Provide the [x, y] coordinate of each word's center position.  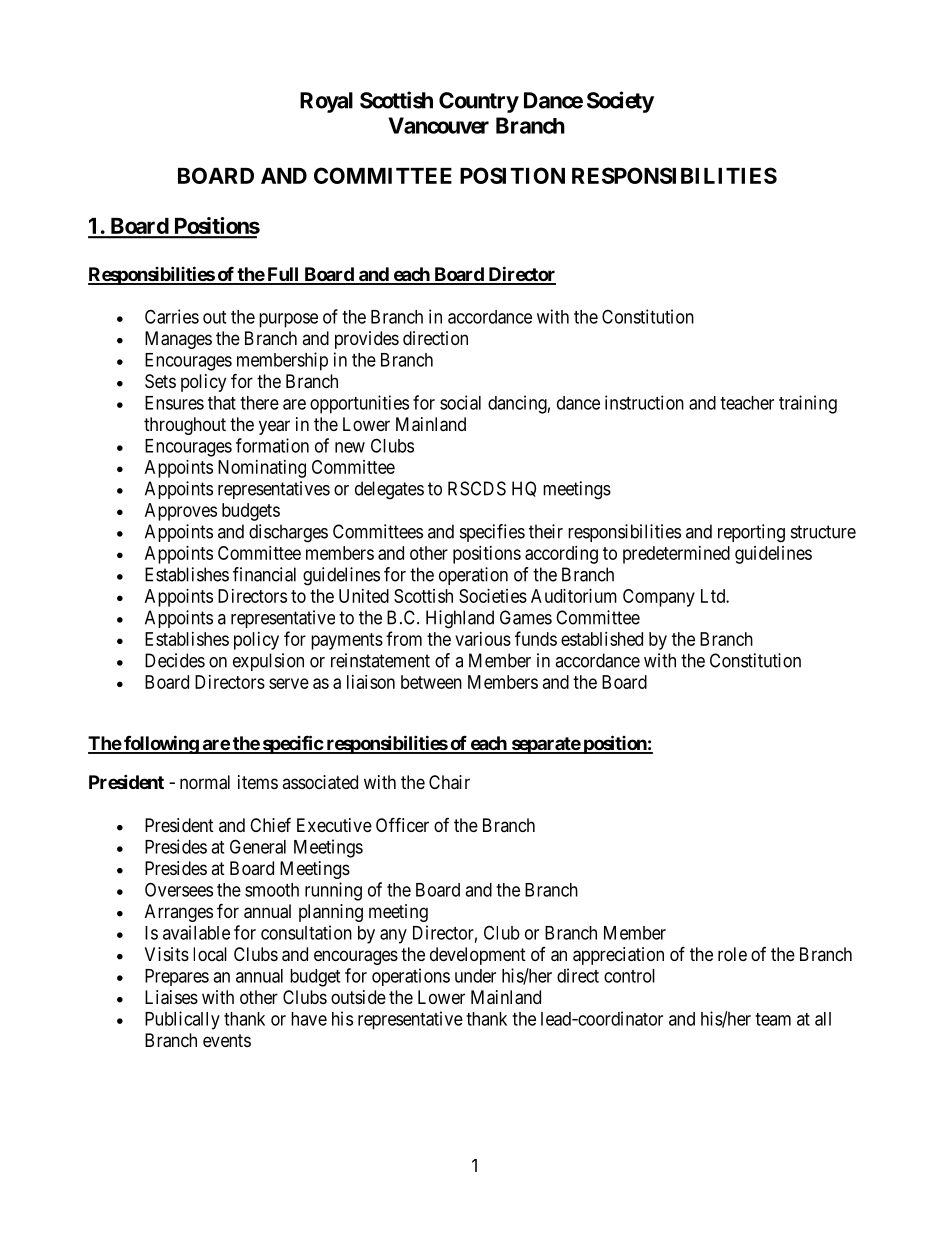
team [773, 1019]
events [227, 1040]
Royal [326, 102]
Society [620, 102]
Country [479, 102]
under [475, 976]
